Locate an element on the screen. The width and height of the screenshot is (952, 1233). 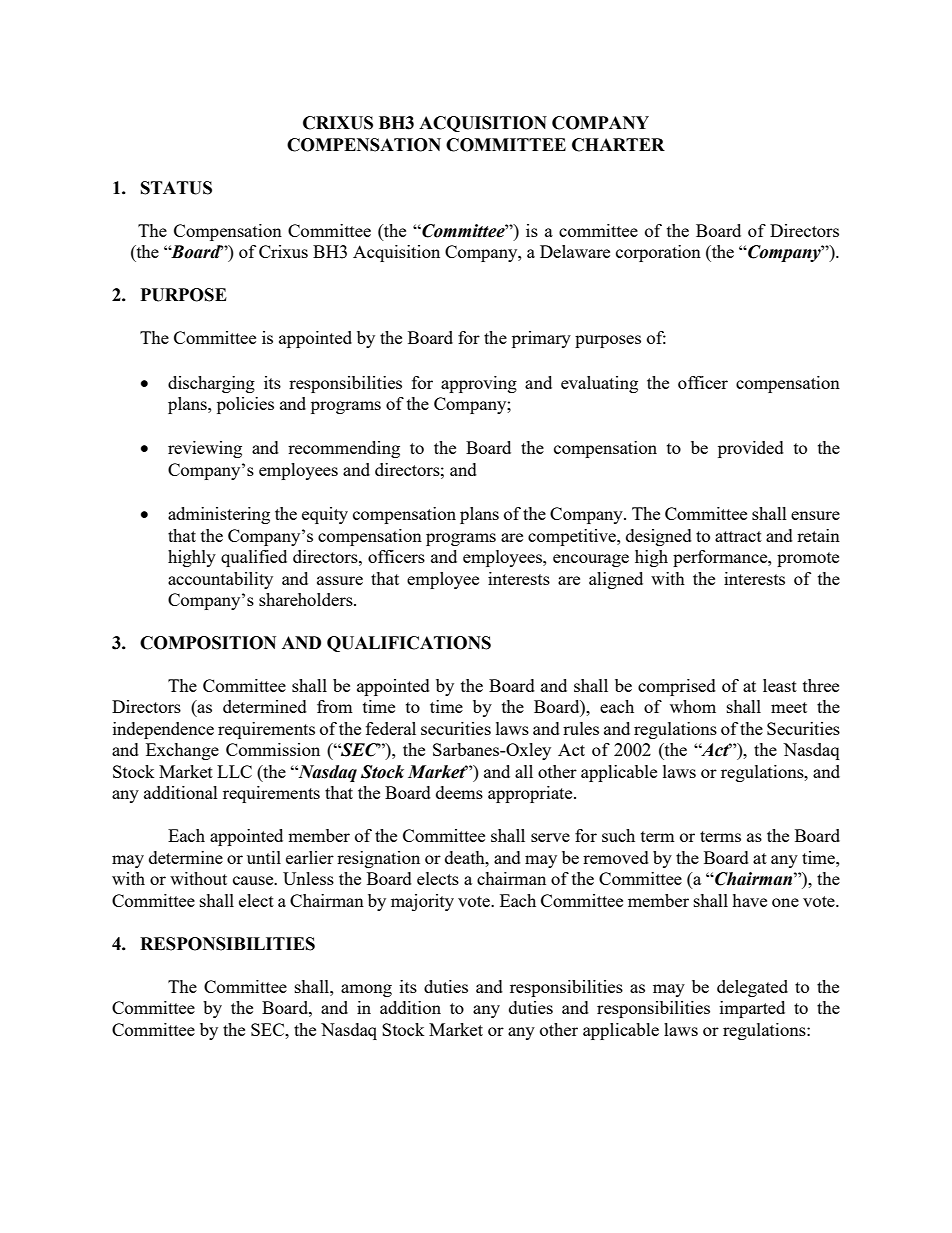
among is located at coordinates (366, 990).
